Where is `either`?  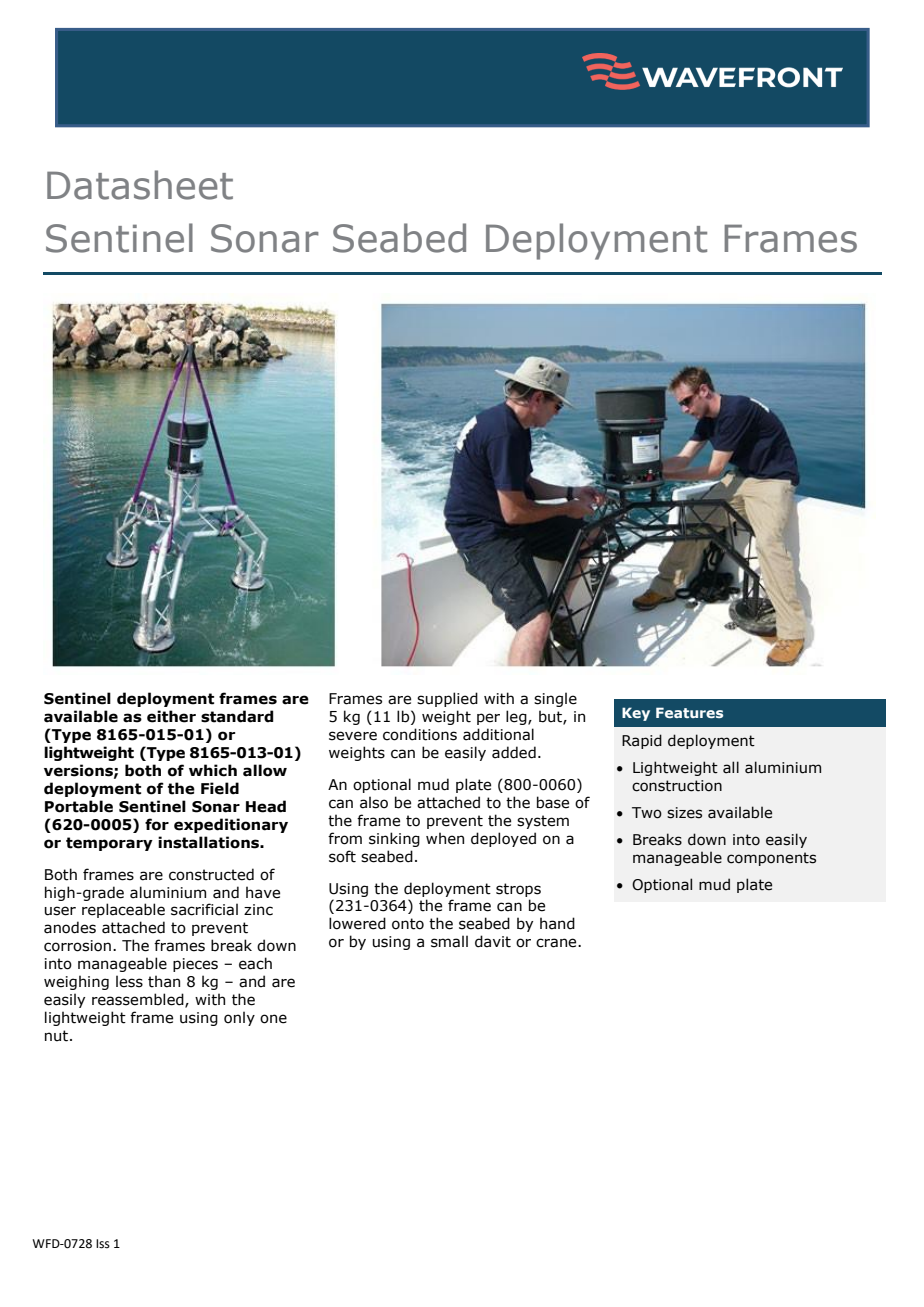 either is located at coordinates (171, 716).
